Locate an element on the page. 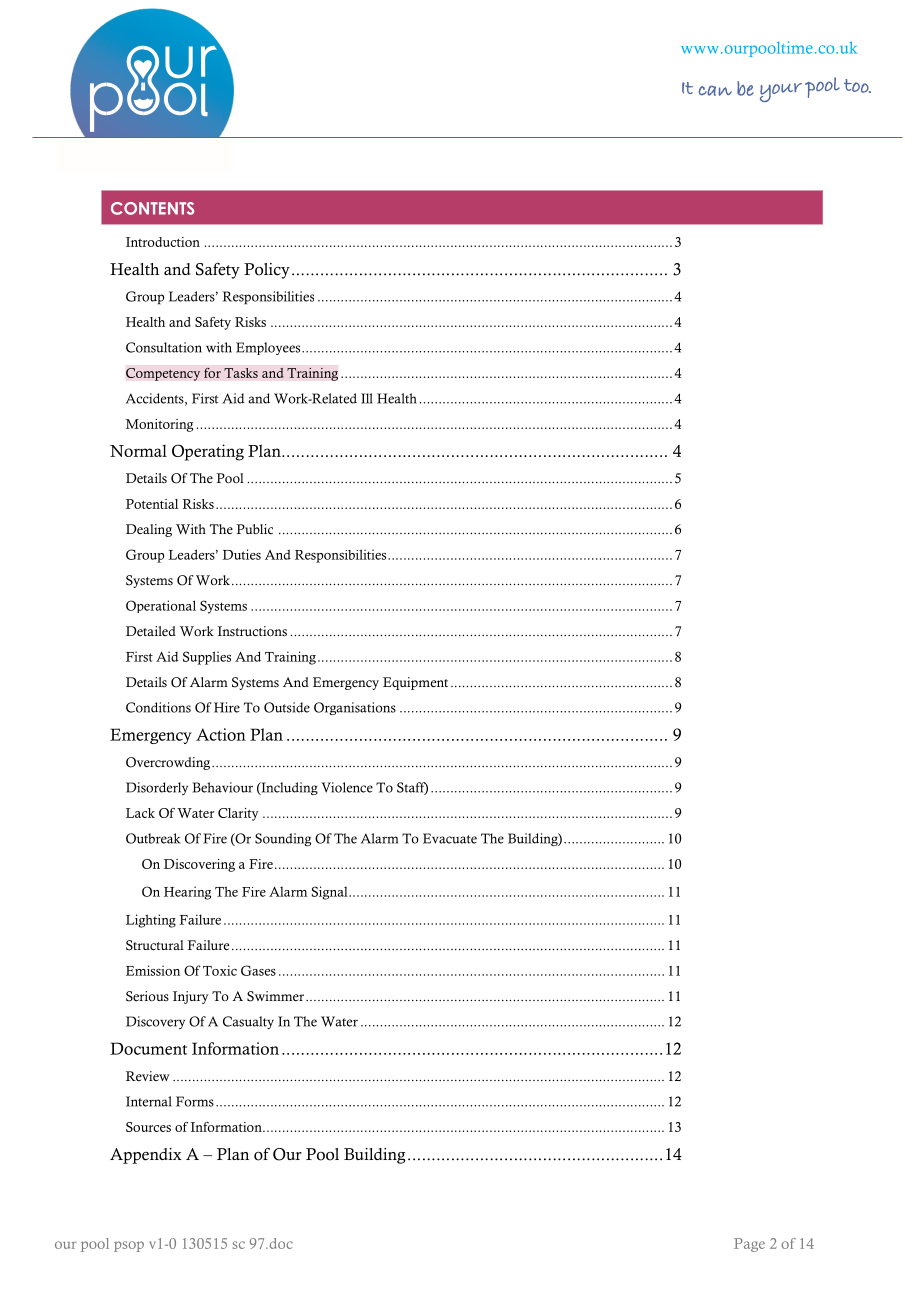  Violence is located at coordinates (347, 787).
